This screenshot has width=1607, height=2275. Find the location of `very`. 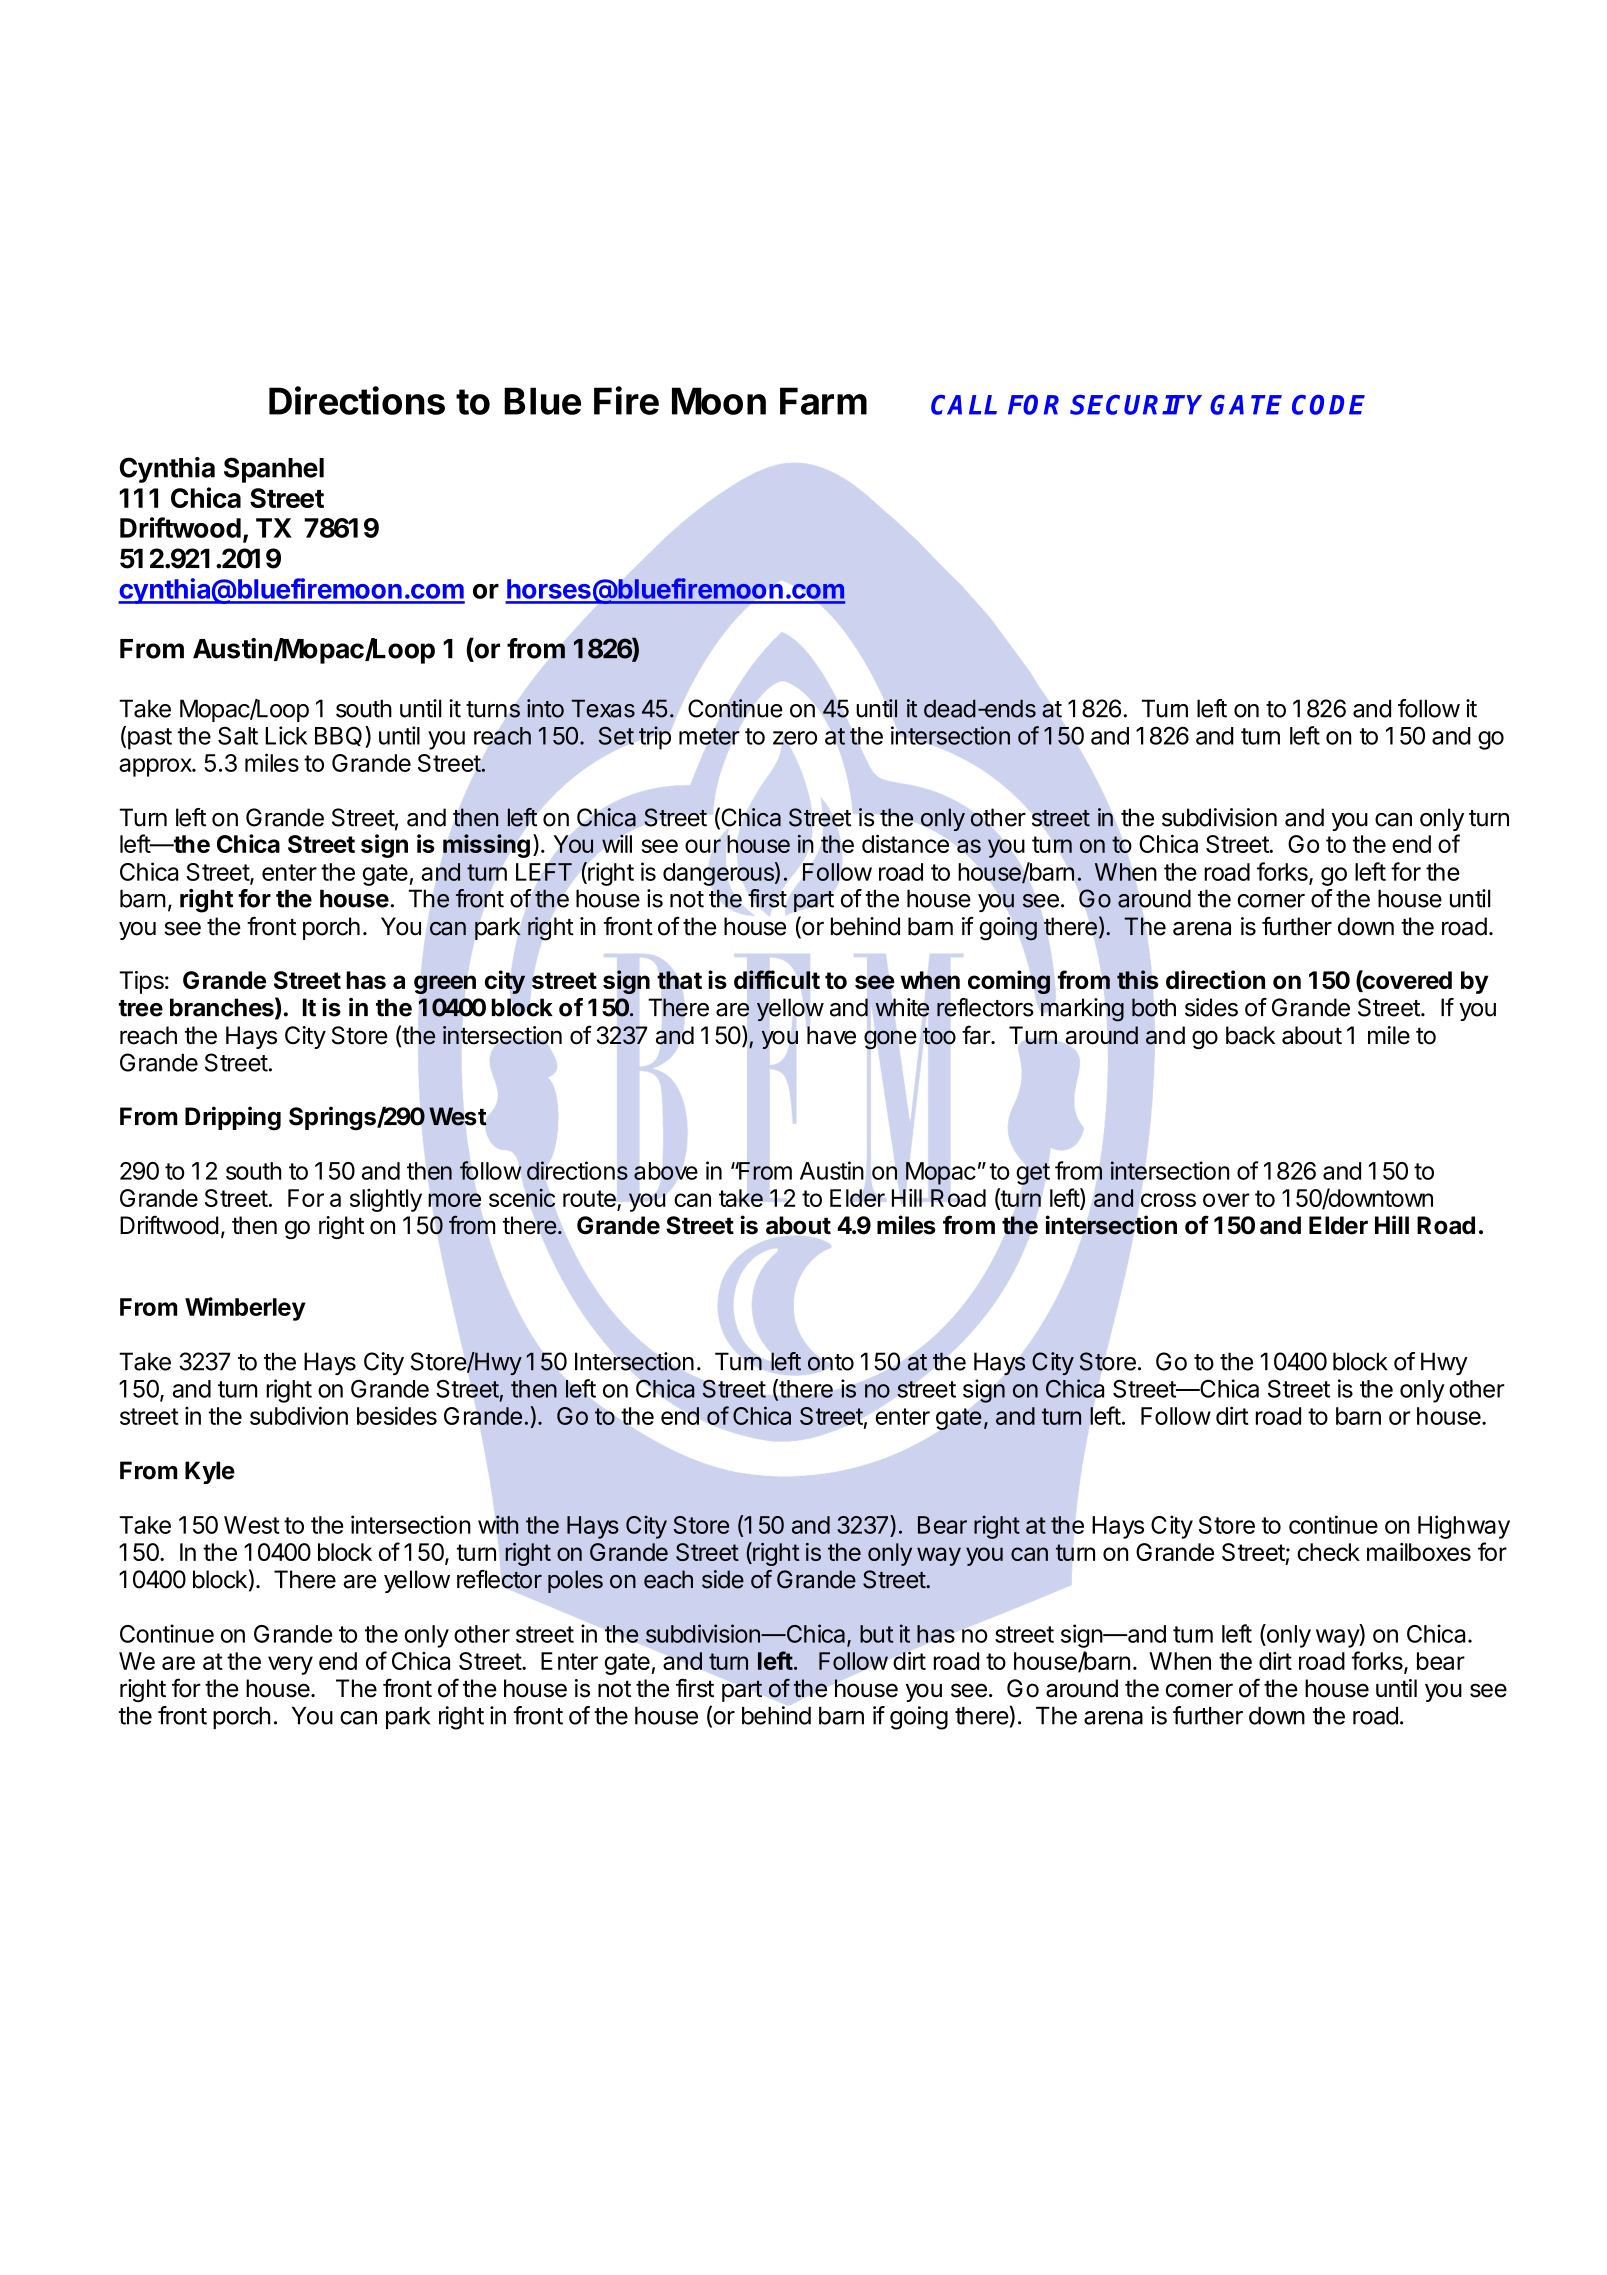

very is located at coordinates (290, 1665).
